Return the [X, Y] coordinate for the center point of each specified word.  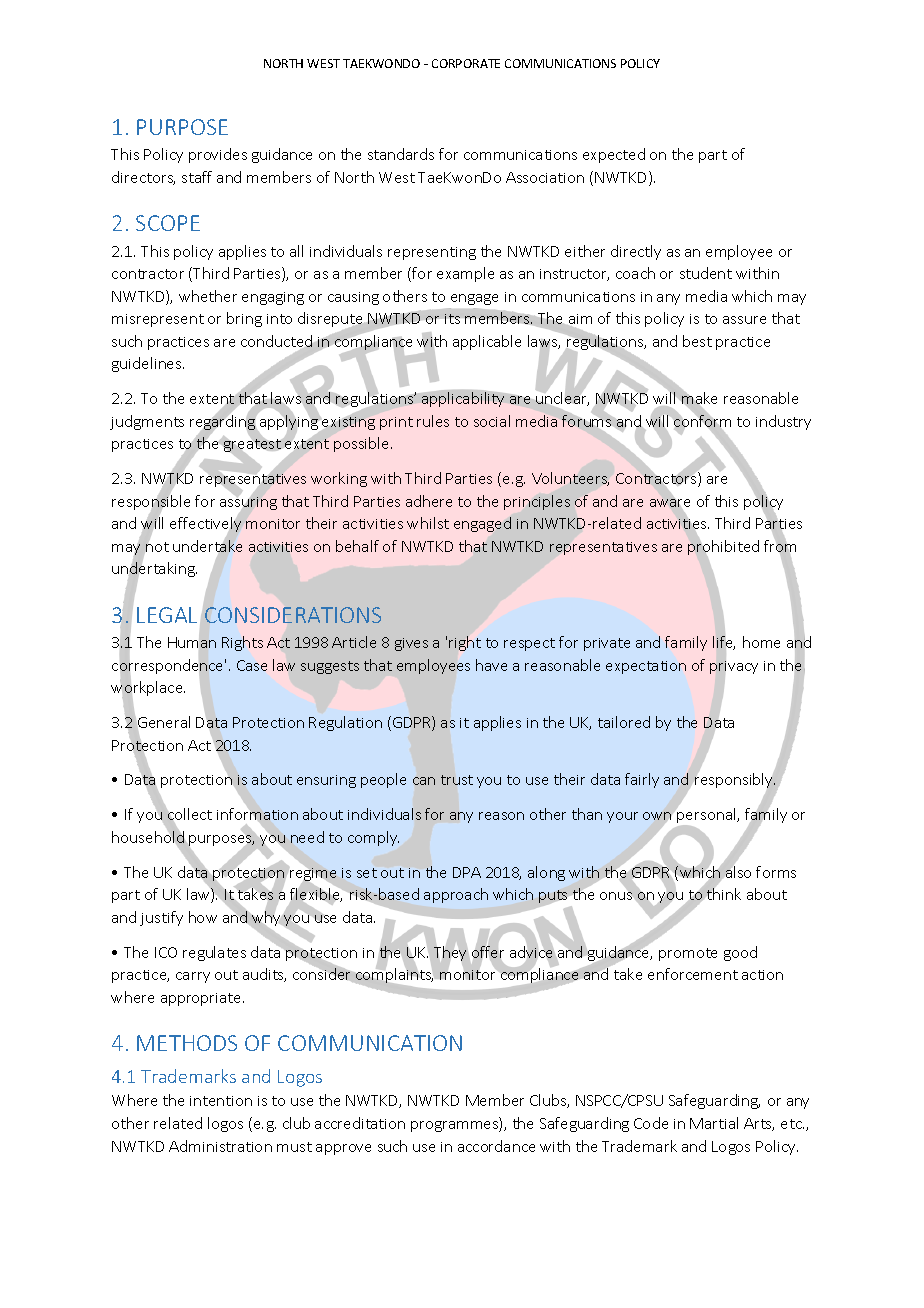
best [697, 341]
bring [244, 319]
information [257, 814]
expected [614, 155]
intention [221, 1101]
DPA [467, 872]
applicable [487, 342]
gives [411, 644]
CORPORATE [466, 63]
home [761, 642]
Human [192, 643]
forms [776, 872]
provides [218, 155]
